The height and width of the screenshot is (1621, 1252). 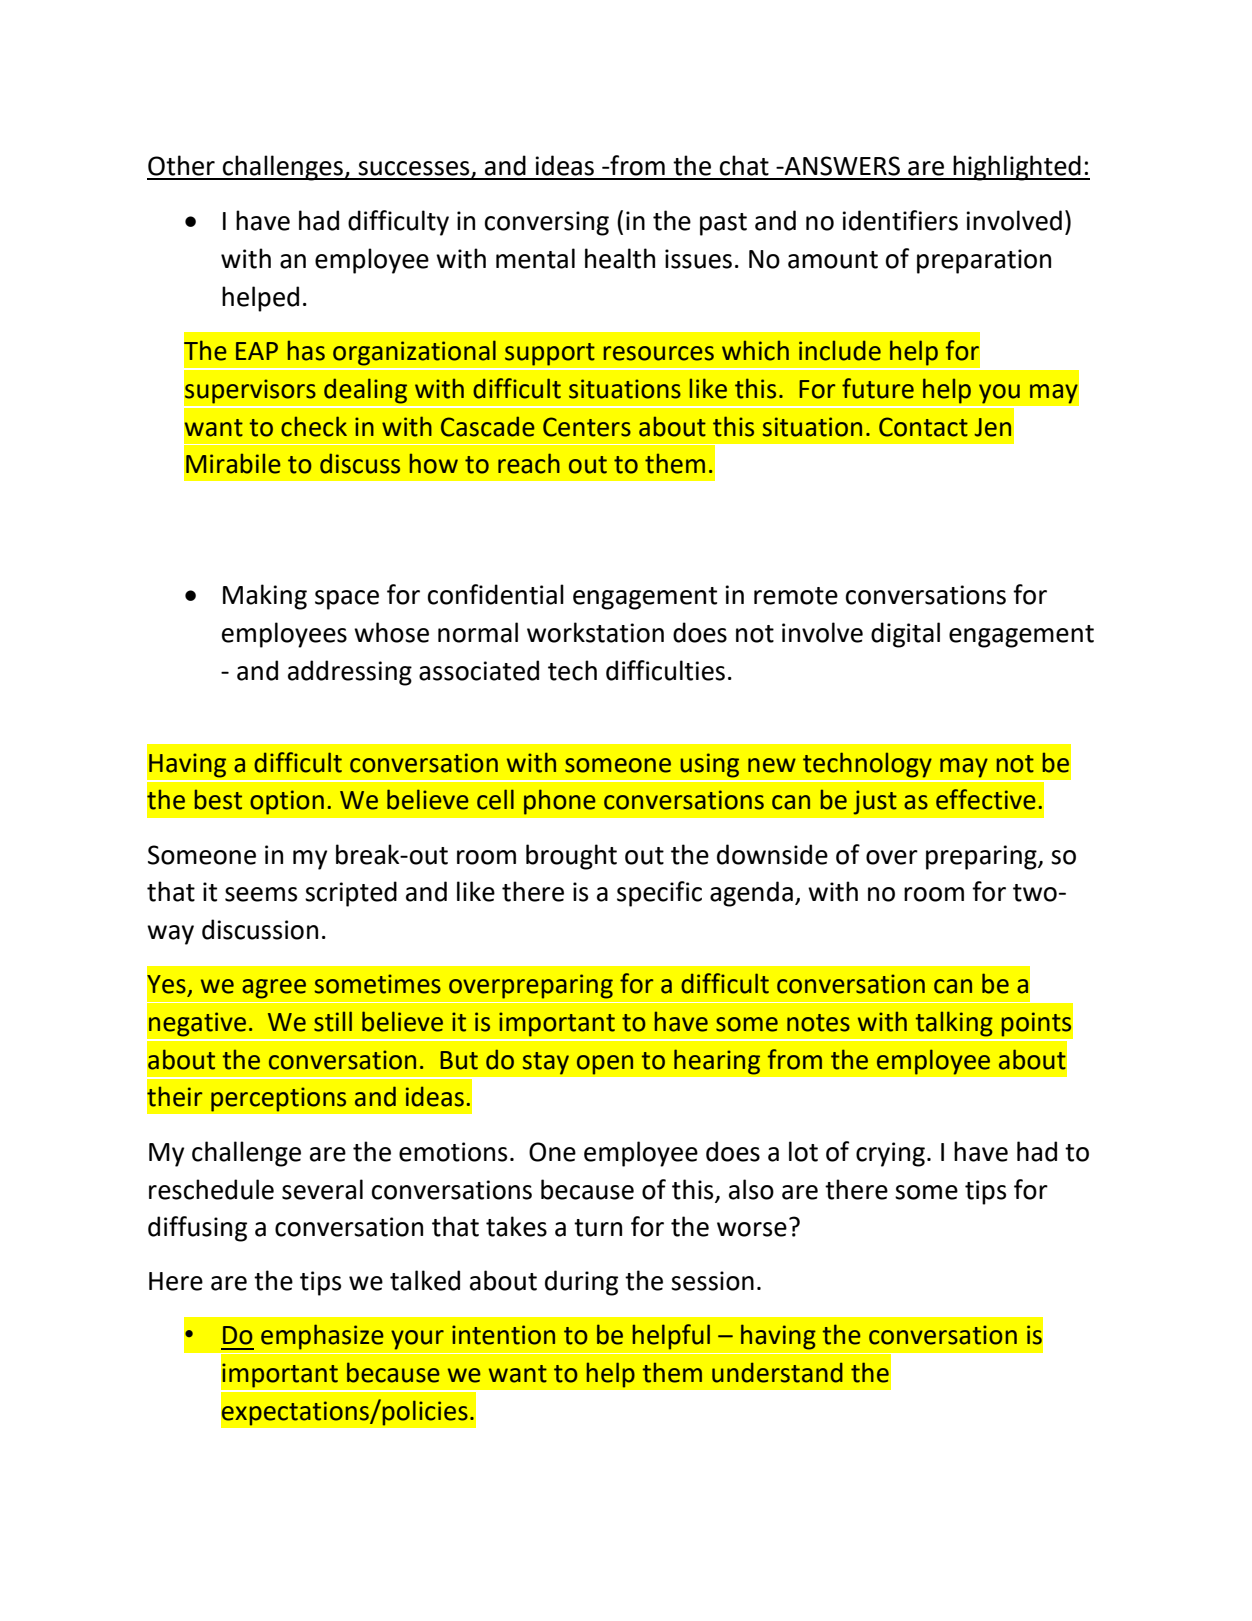 What do you see at coordinates (181, 165) in the screenshot?
I see `Other` at bounding box center [181, 165].
